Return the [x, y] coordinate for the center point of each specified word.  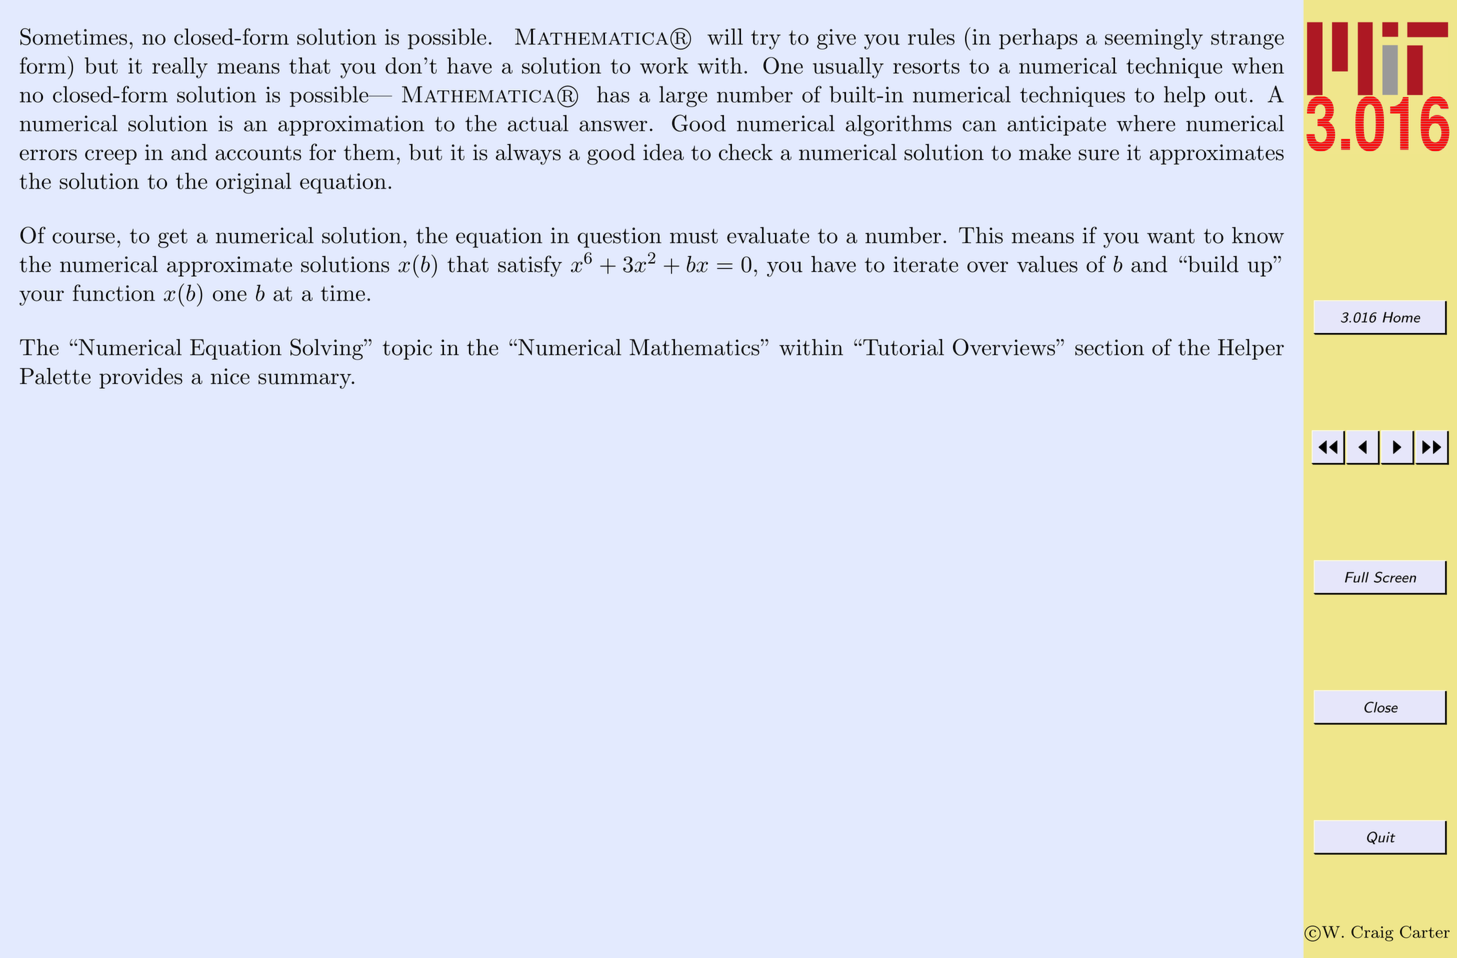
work [664, 65]
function [114, 293]
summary [306, 381]
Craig [1372, 933]
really [180, 68]
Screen [1395, 577]
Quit [1381, 838]
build [1212, 264]
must [694, 236]
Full [1357, 577]
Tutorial [902, 347]
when [1258, 65]
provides [141, 378]
